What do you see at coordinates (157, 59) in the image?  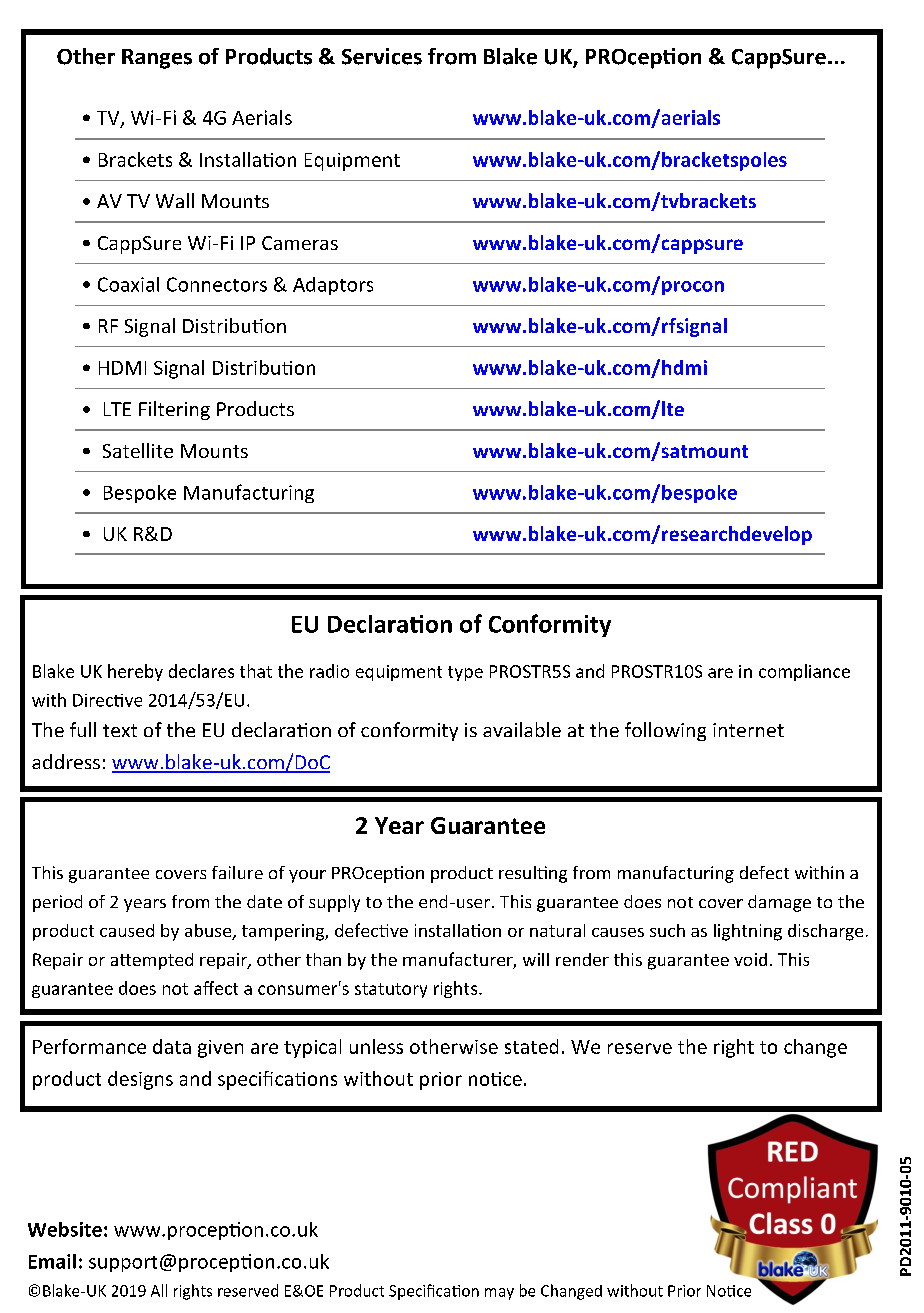 I see `Ranges` at bounding box center [157, 59].
